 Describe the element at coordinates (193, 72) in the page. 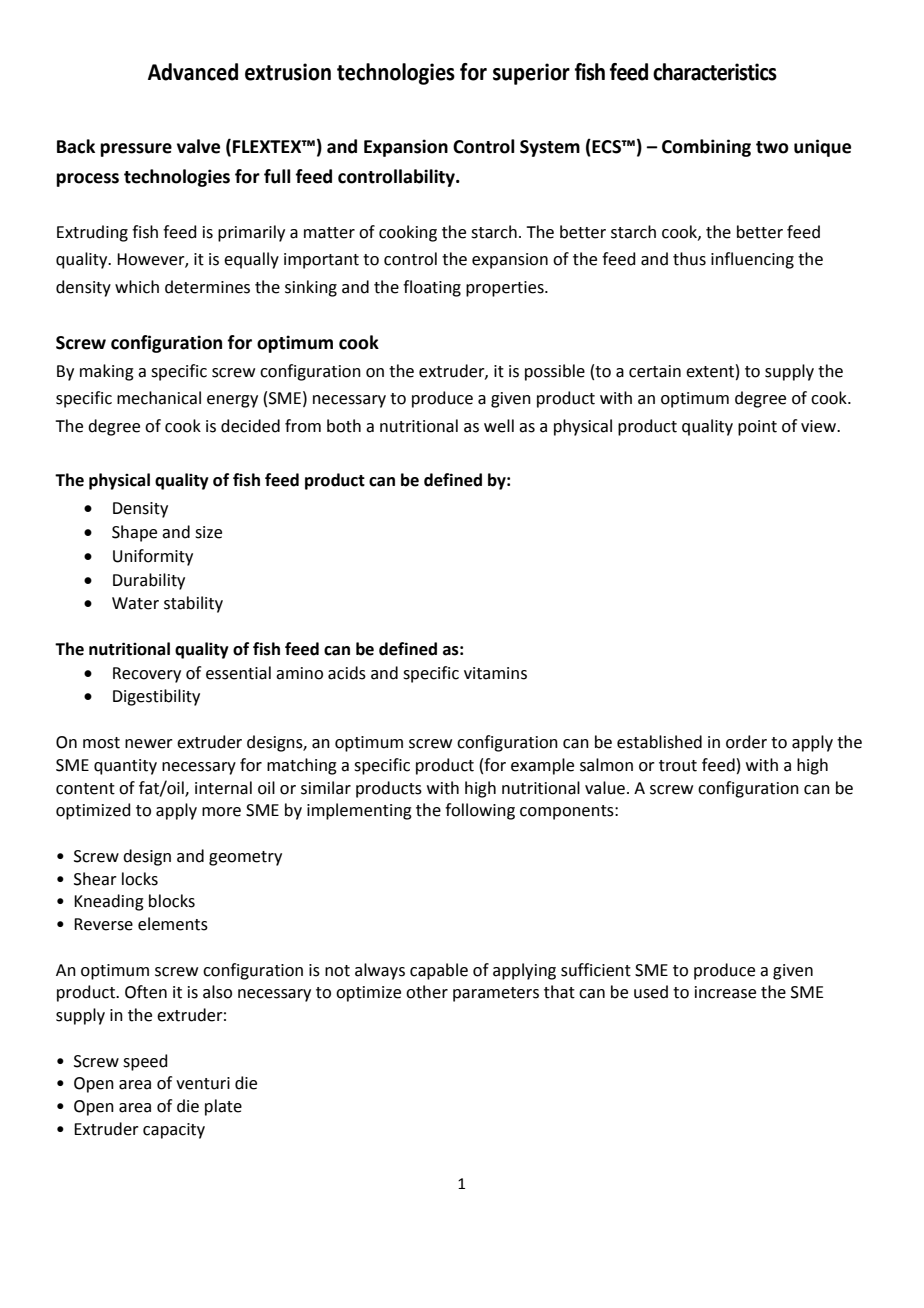

I see `Advanced` at that location.
